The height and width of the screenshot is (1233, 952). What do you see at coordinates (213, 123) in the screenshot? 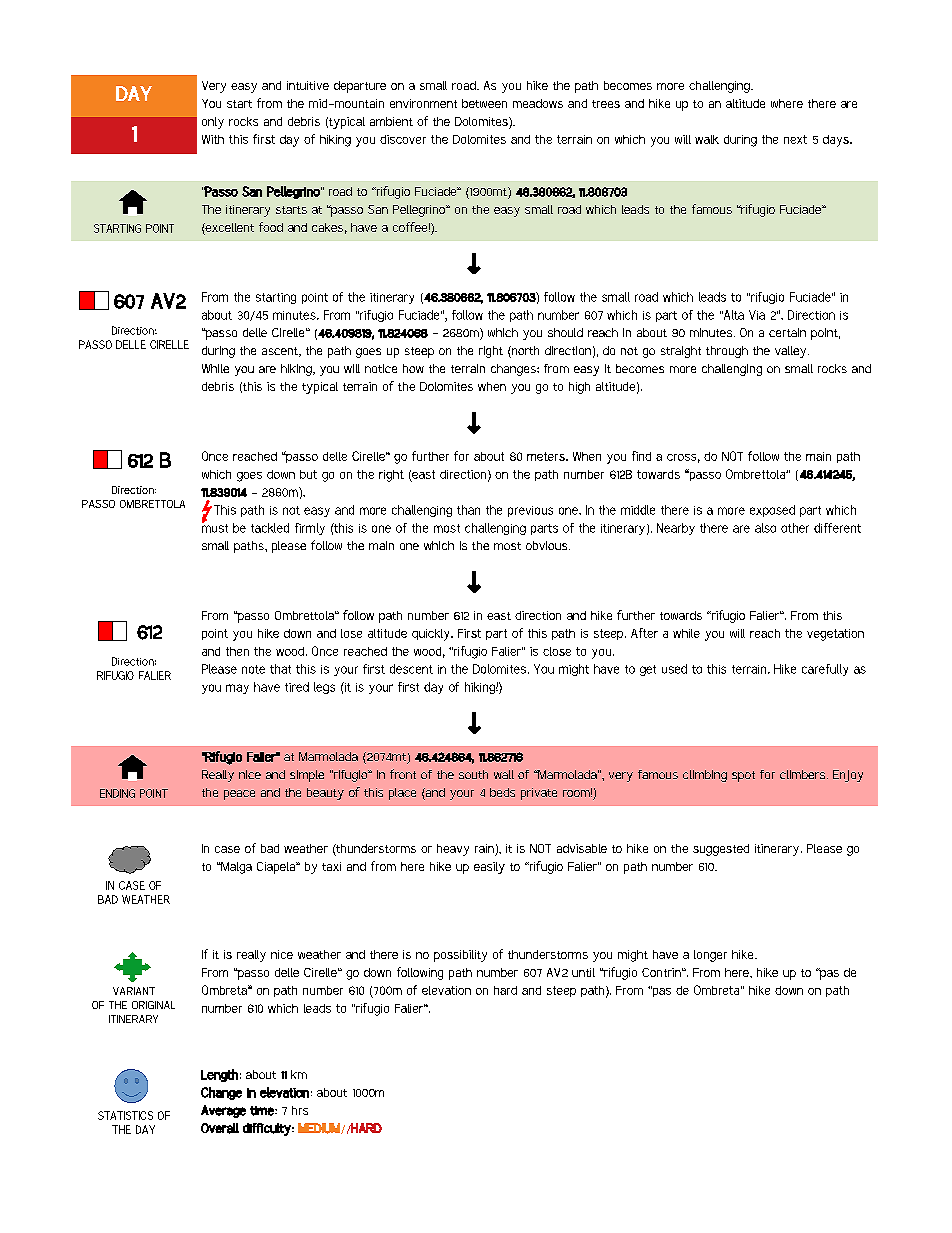
I see `only` at bounding box center [213, 123].
